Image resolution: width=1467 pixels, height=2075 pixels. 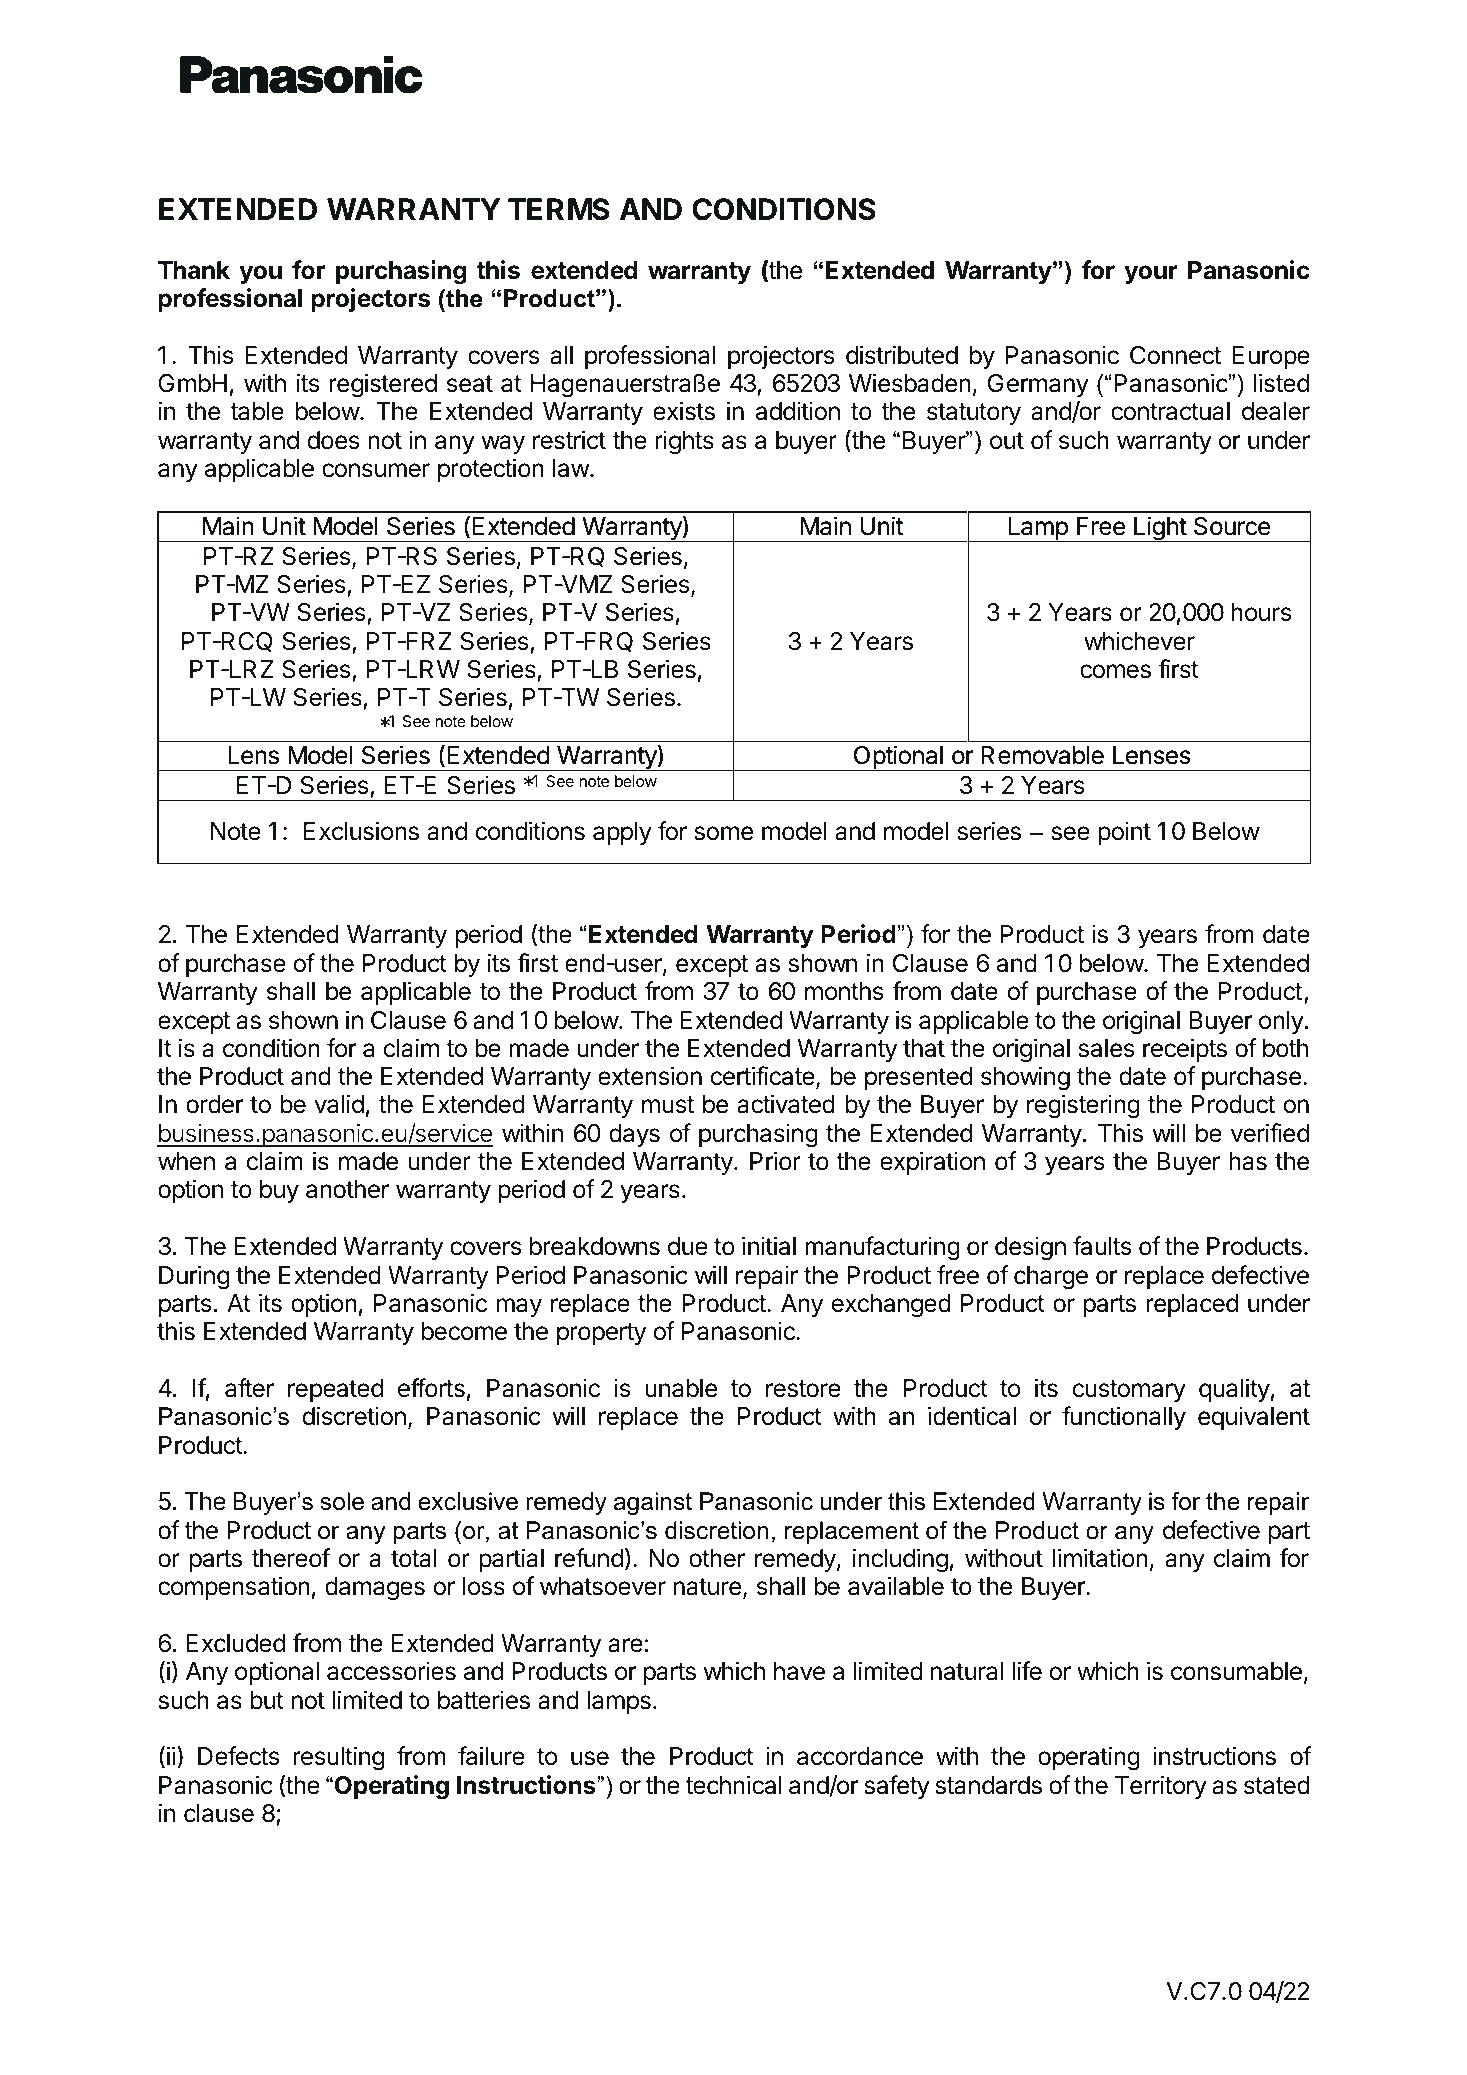 What do you see at coordinates (558, 209) in the page?
I see `TERMS` at bounding box center [558, 209].
